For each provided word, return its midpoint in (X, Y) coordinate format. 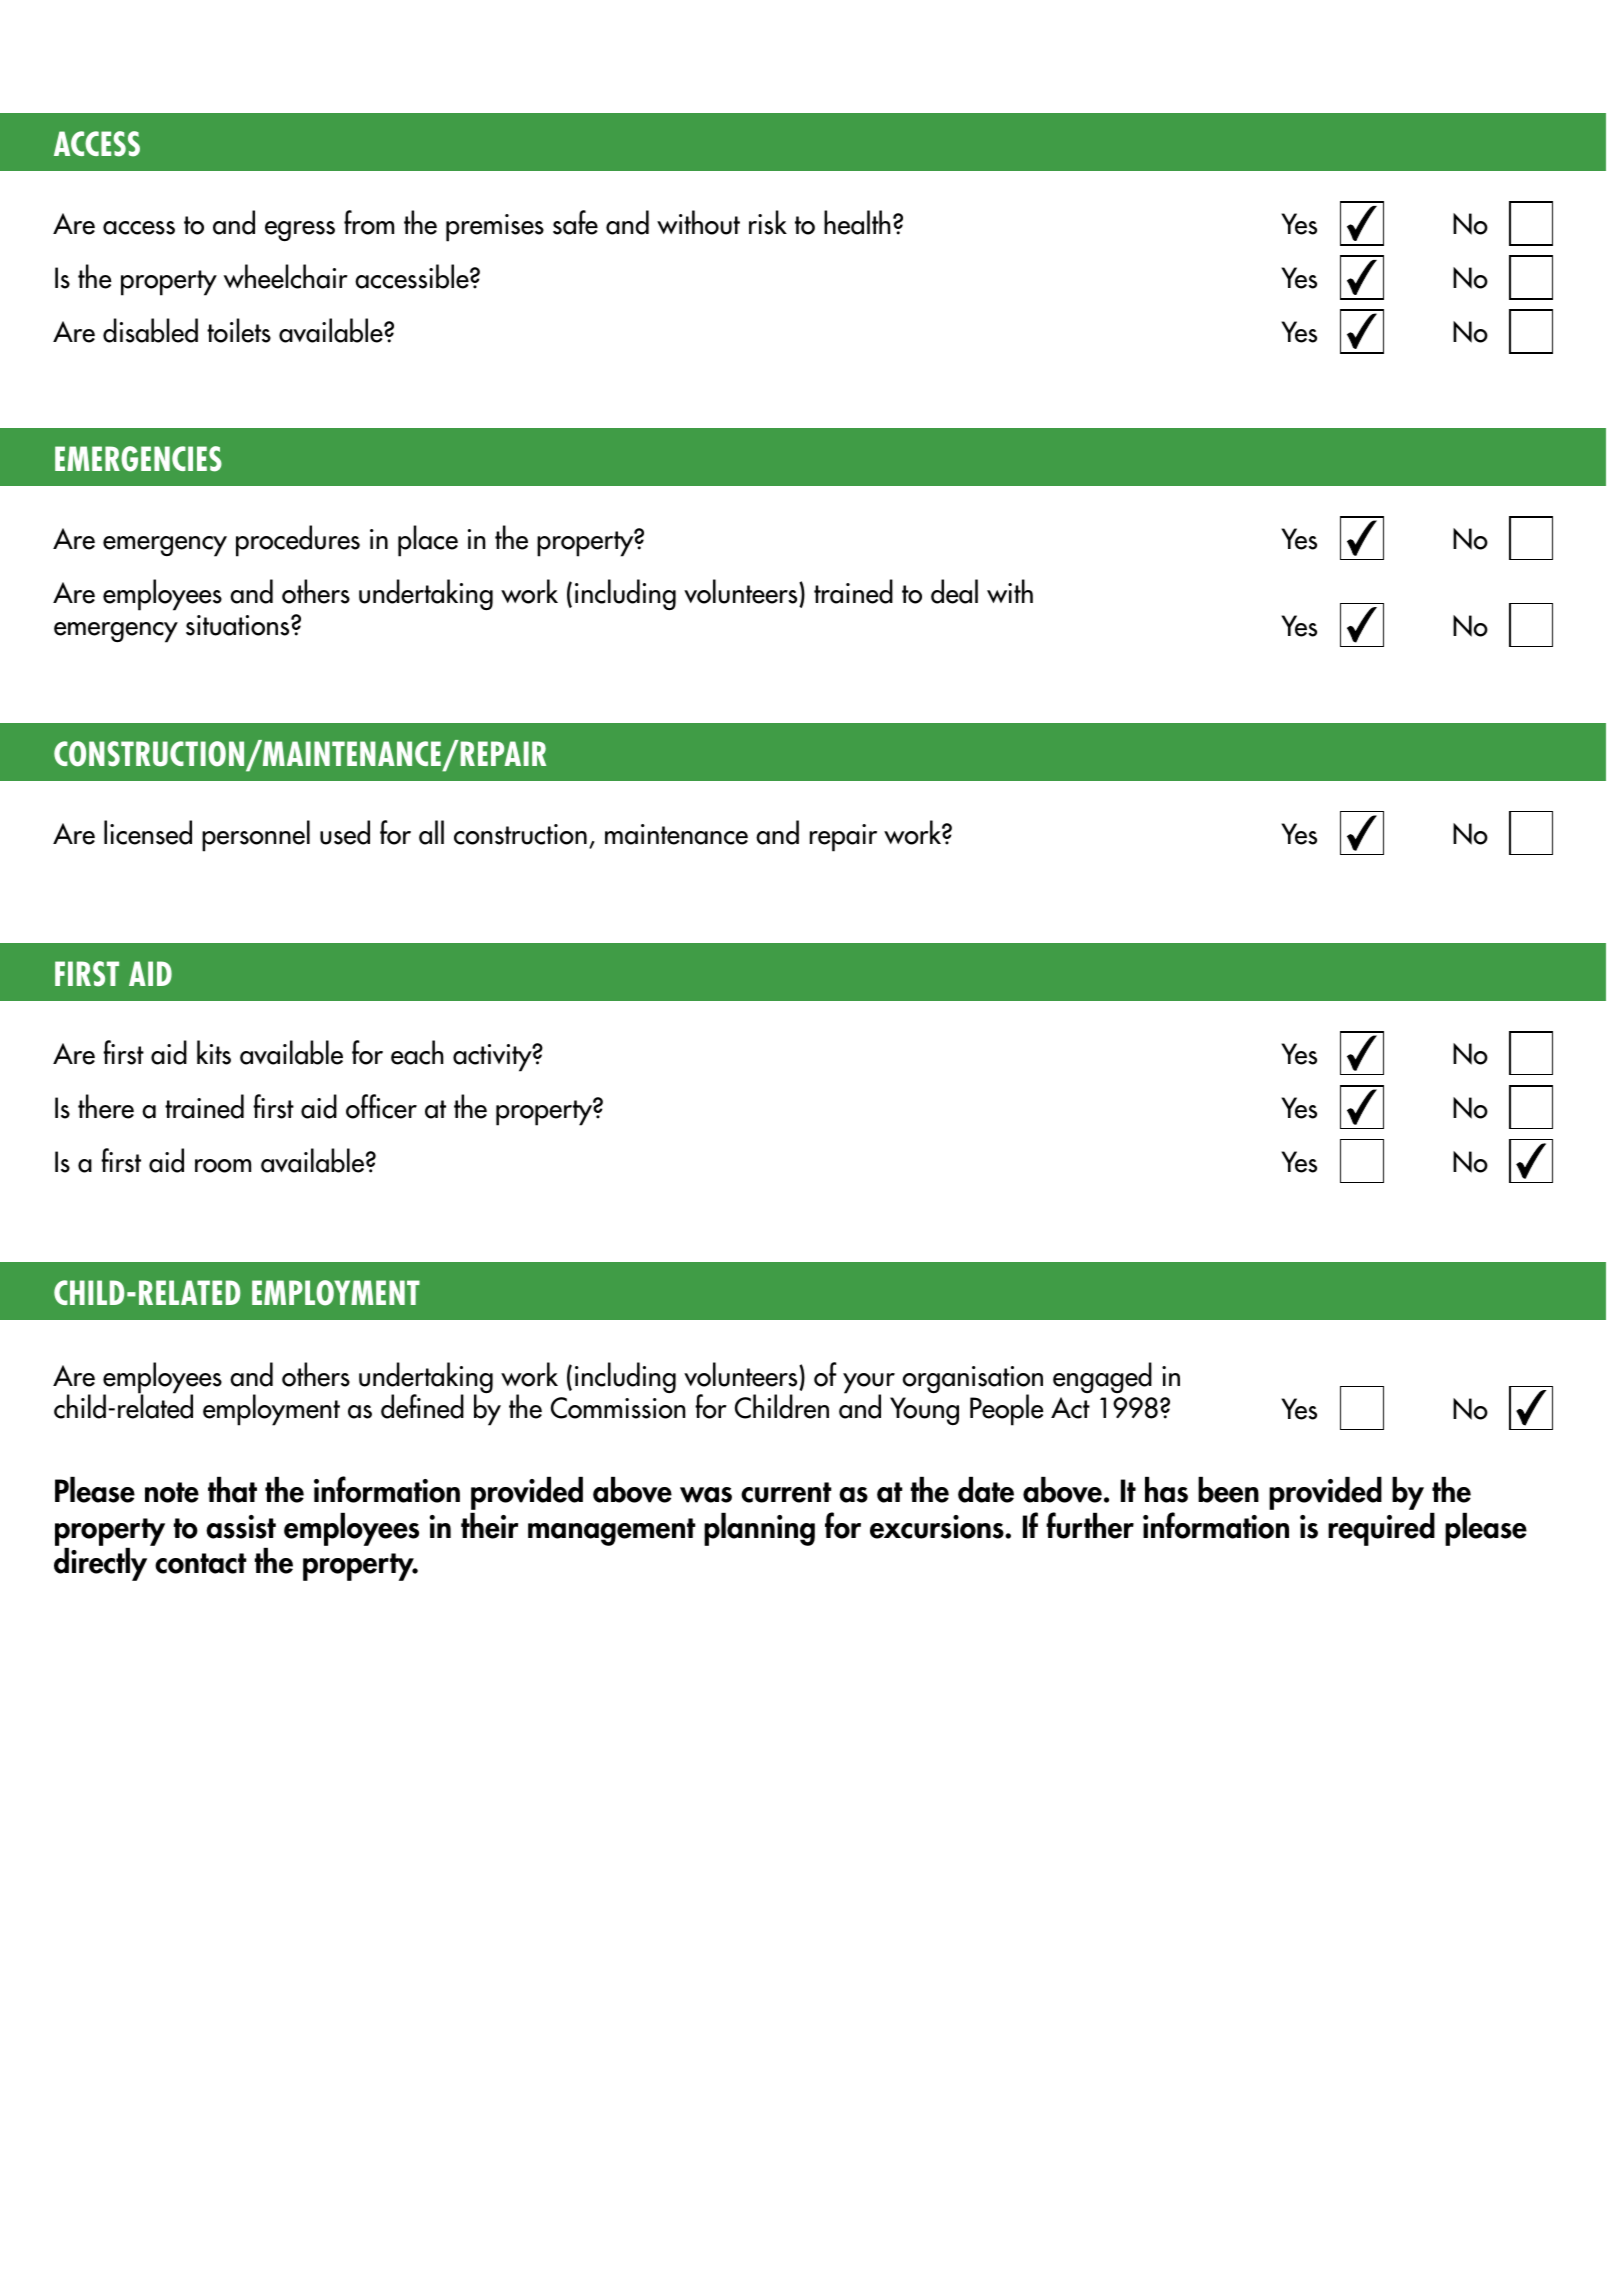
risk (768, 222)
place (428, 541)
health (857, 222)
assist (241, 1527)
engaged (1102, 1377)
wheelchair (286, 276)
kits (214, 1052)
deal (954, 591)
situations (239, 625)
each (417, 1052)
